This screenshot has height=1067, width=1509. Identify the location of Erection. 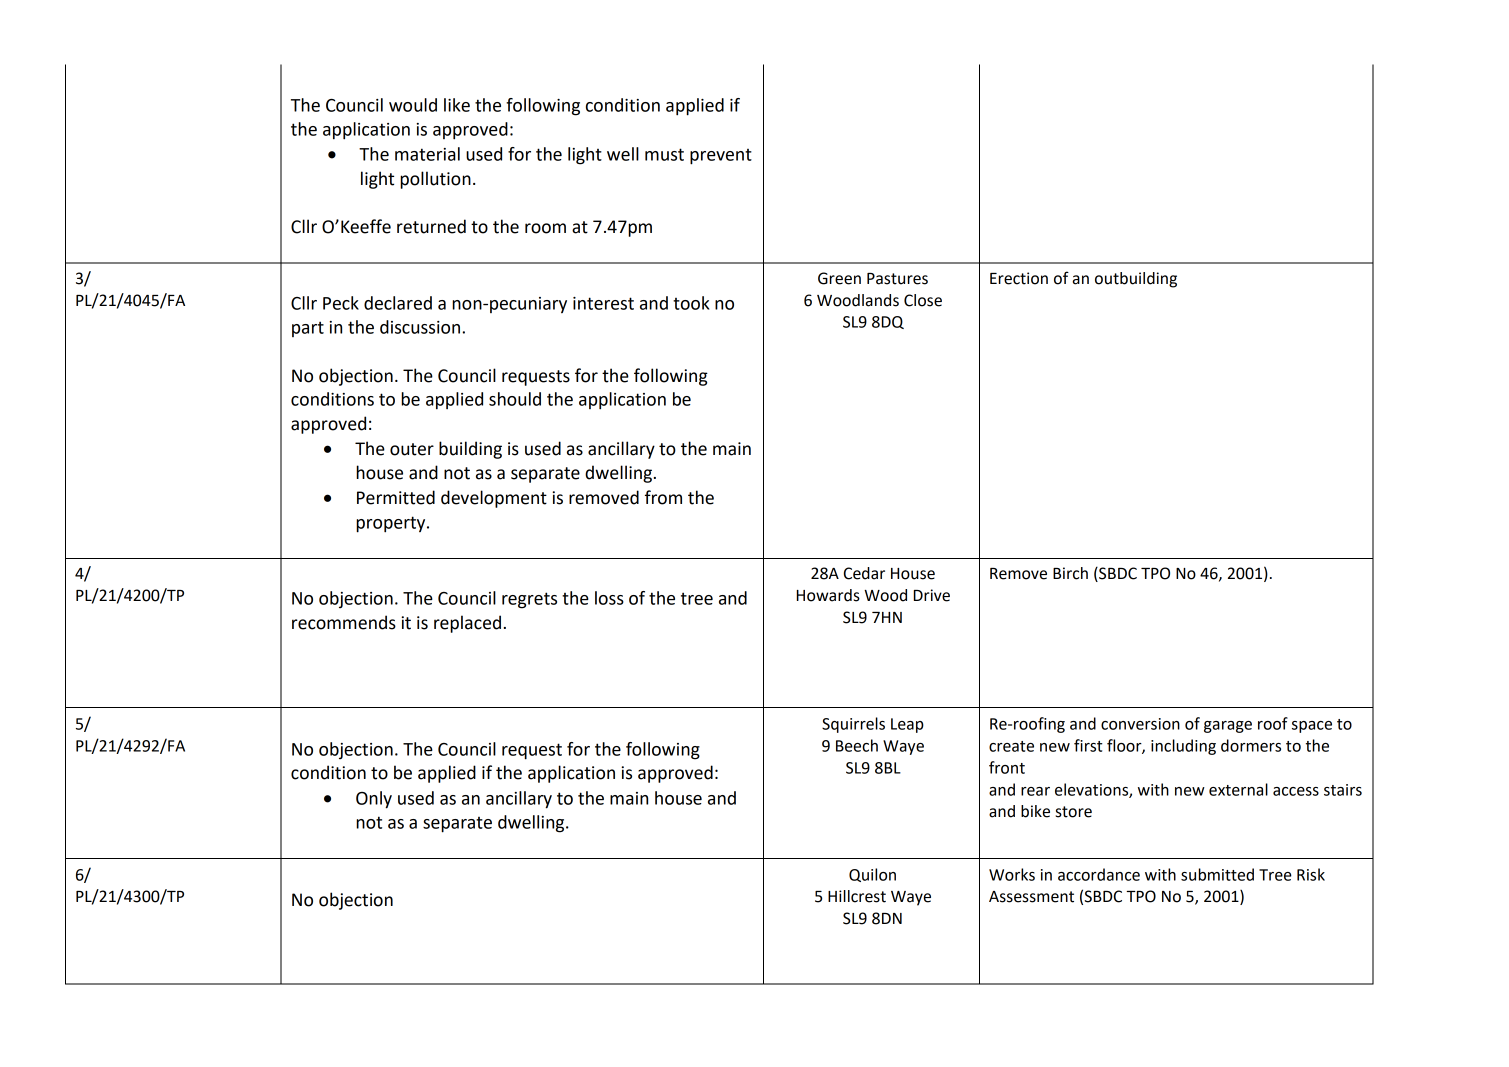
(1019, 278).
